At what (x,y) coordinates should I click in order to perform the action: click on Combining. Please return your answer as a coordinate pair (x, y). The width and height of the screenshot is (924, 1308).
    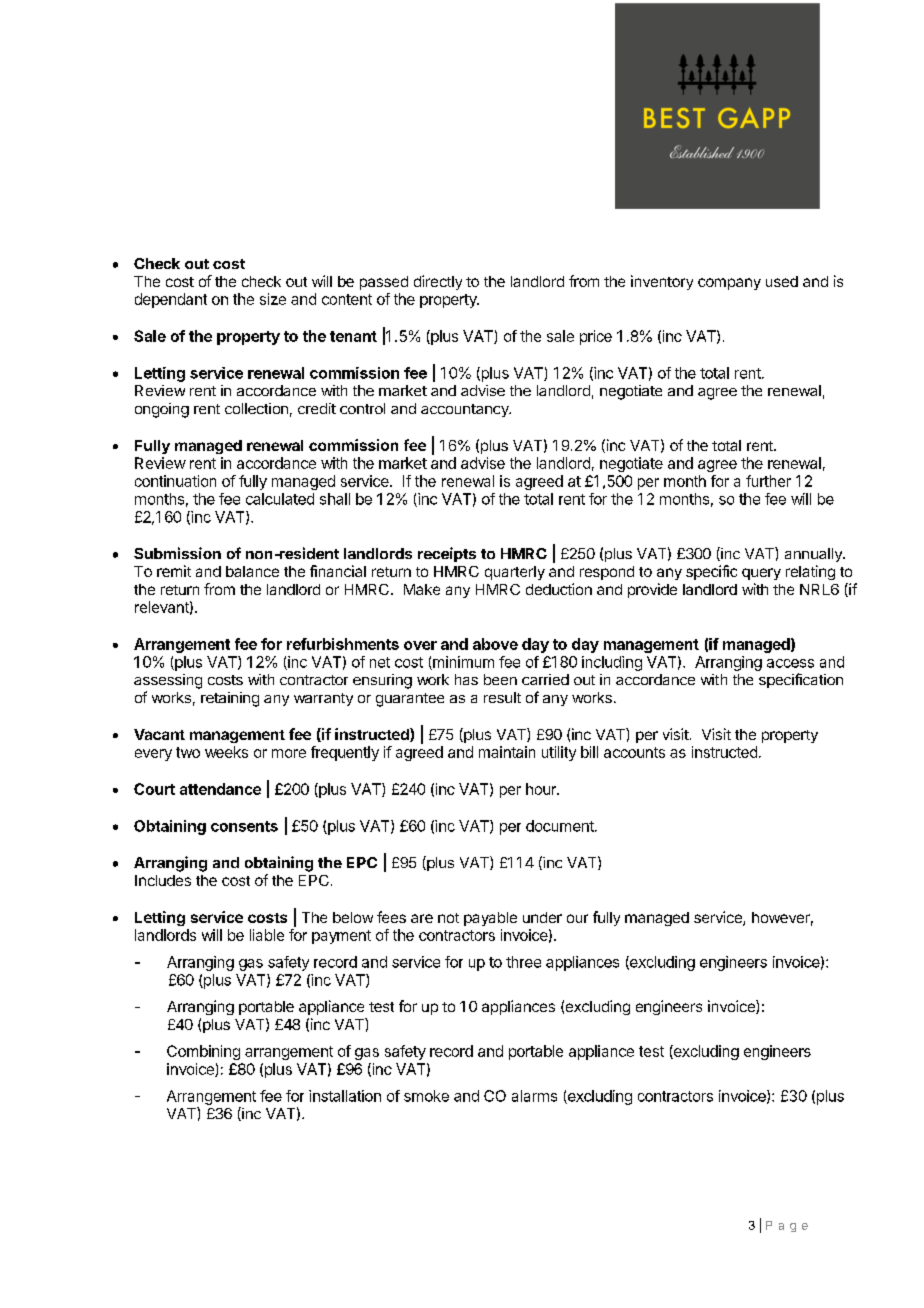
    Looking at the image, I should click on (203, 1052).
